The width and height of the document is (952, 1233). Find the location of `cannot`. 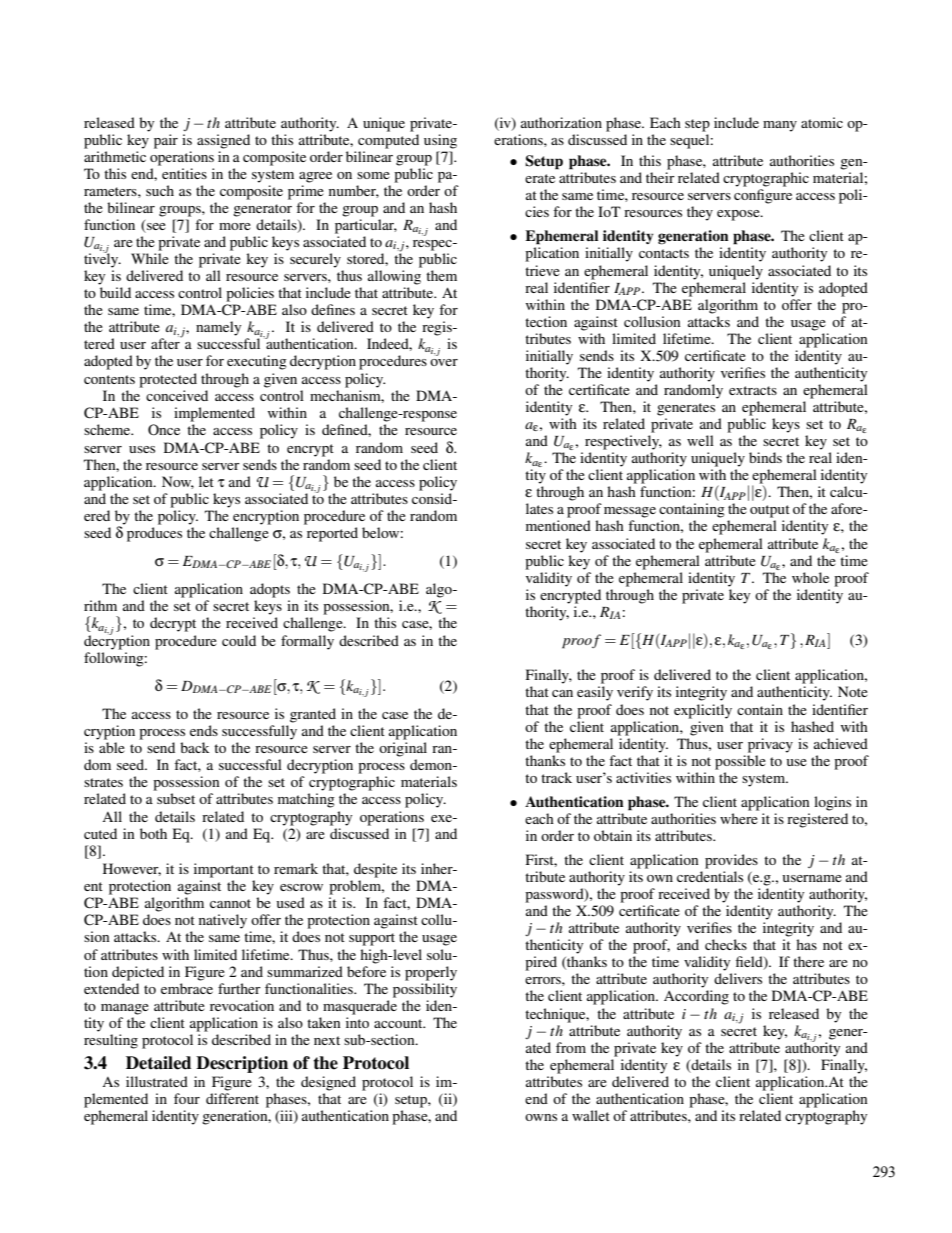

cannot is located at coordinates (230, 903).
